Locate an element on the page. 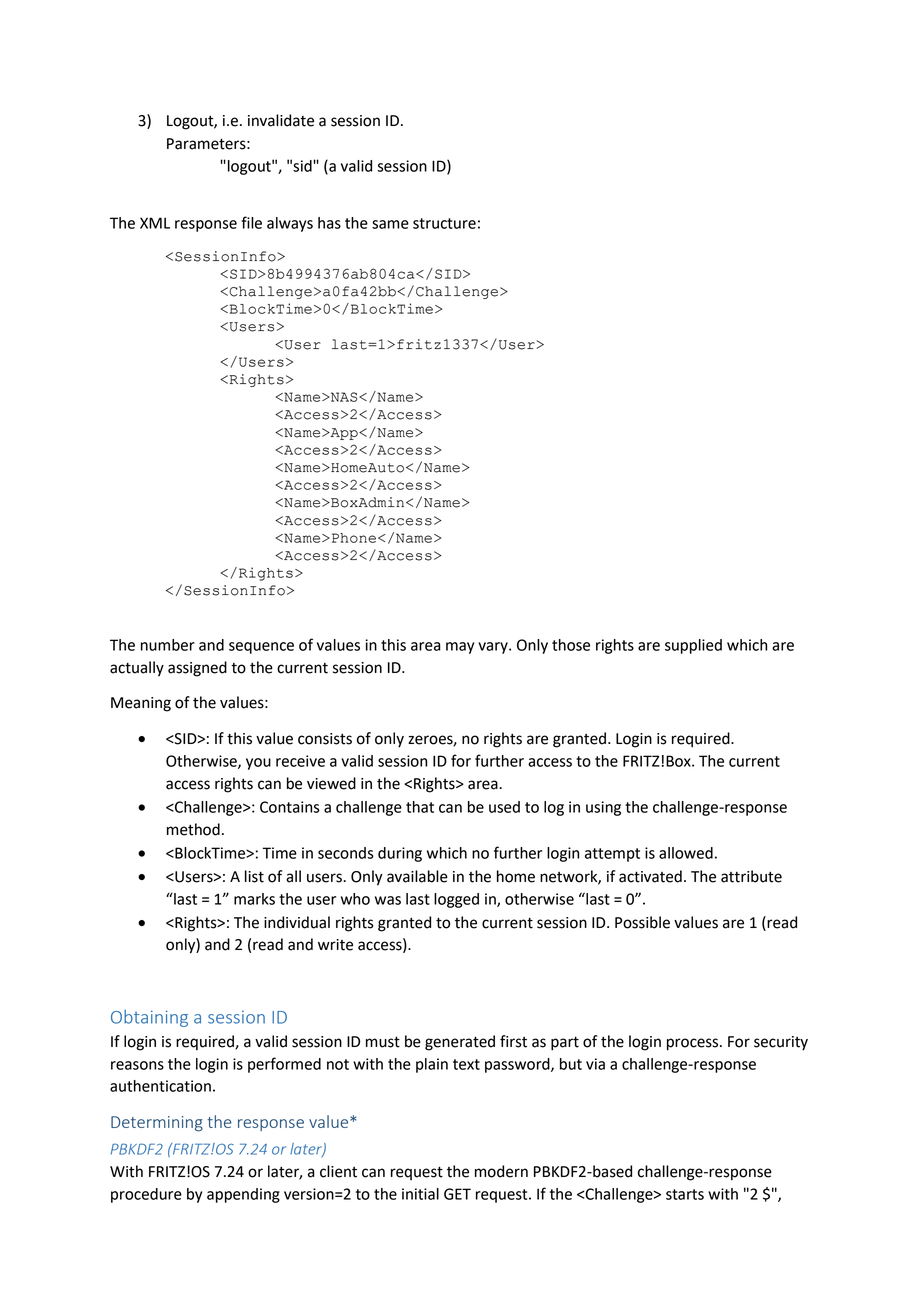  Possible is located at coordinates (642, 922).
